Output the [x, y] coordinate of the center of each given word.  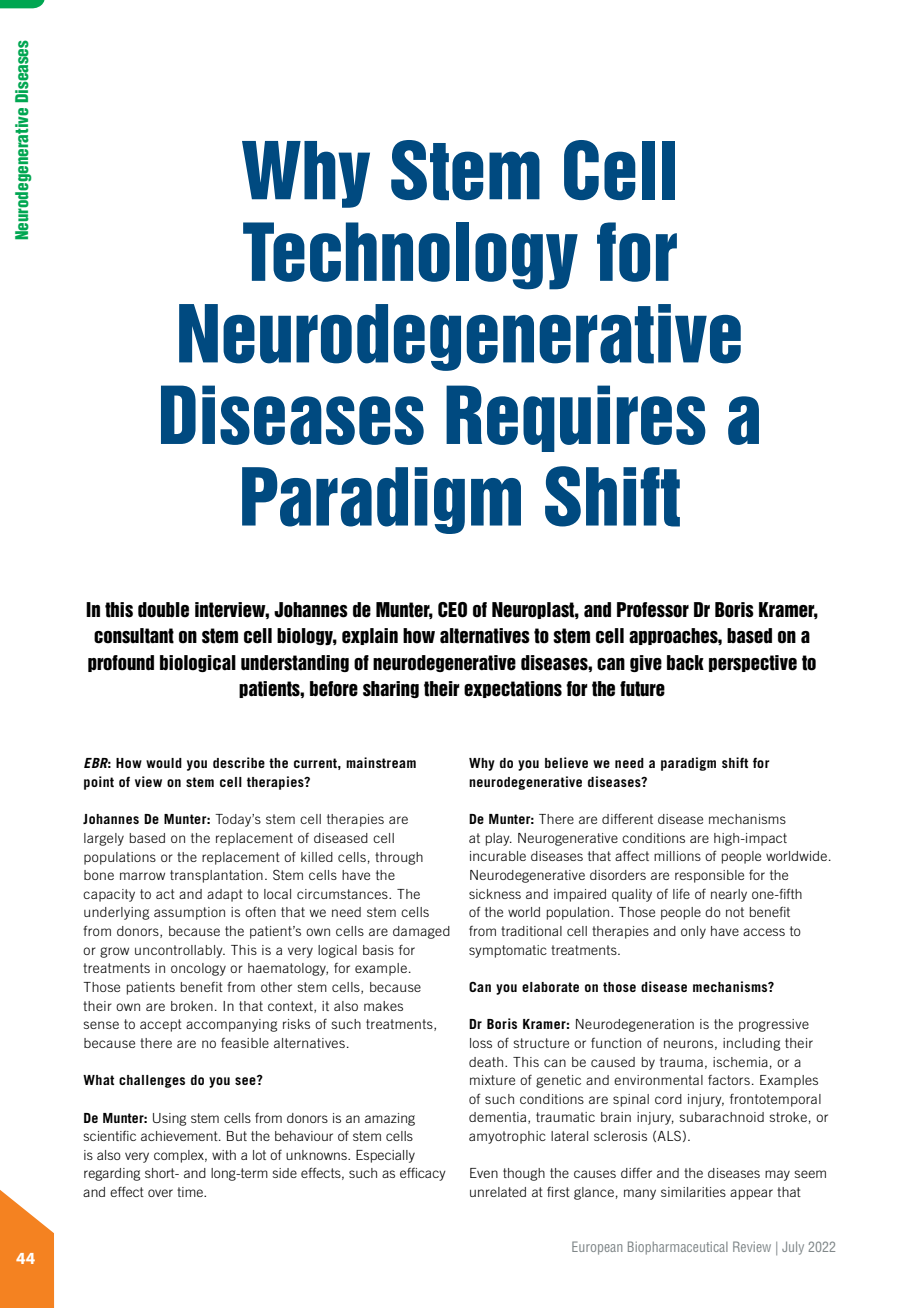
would [164, 763]
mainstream [381, 762]
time [191, 1192]
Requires [576, 418]
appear [751, 1194]
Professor [653, 610]
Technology [410, 256]
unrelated [498, 1192]
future [642, 689]
